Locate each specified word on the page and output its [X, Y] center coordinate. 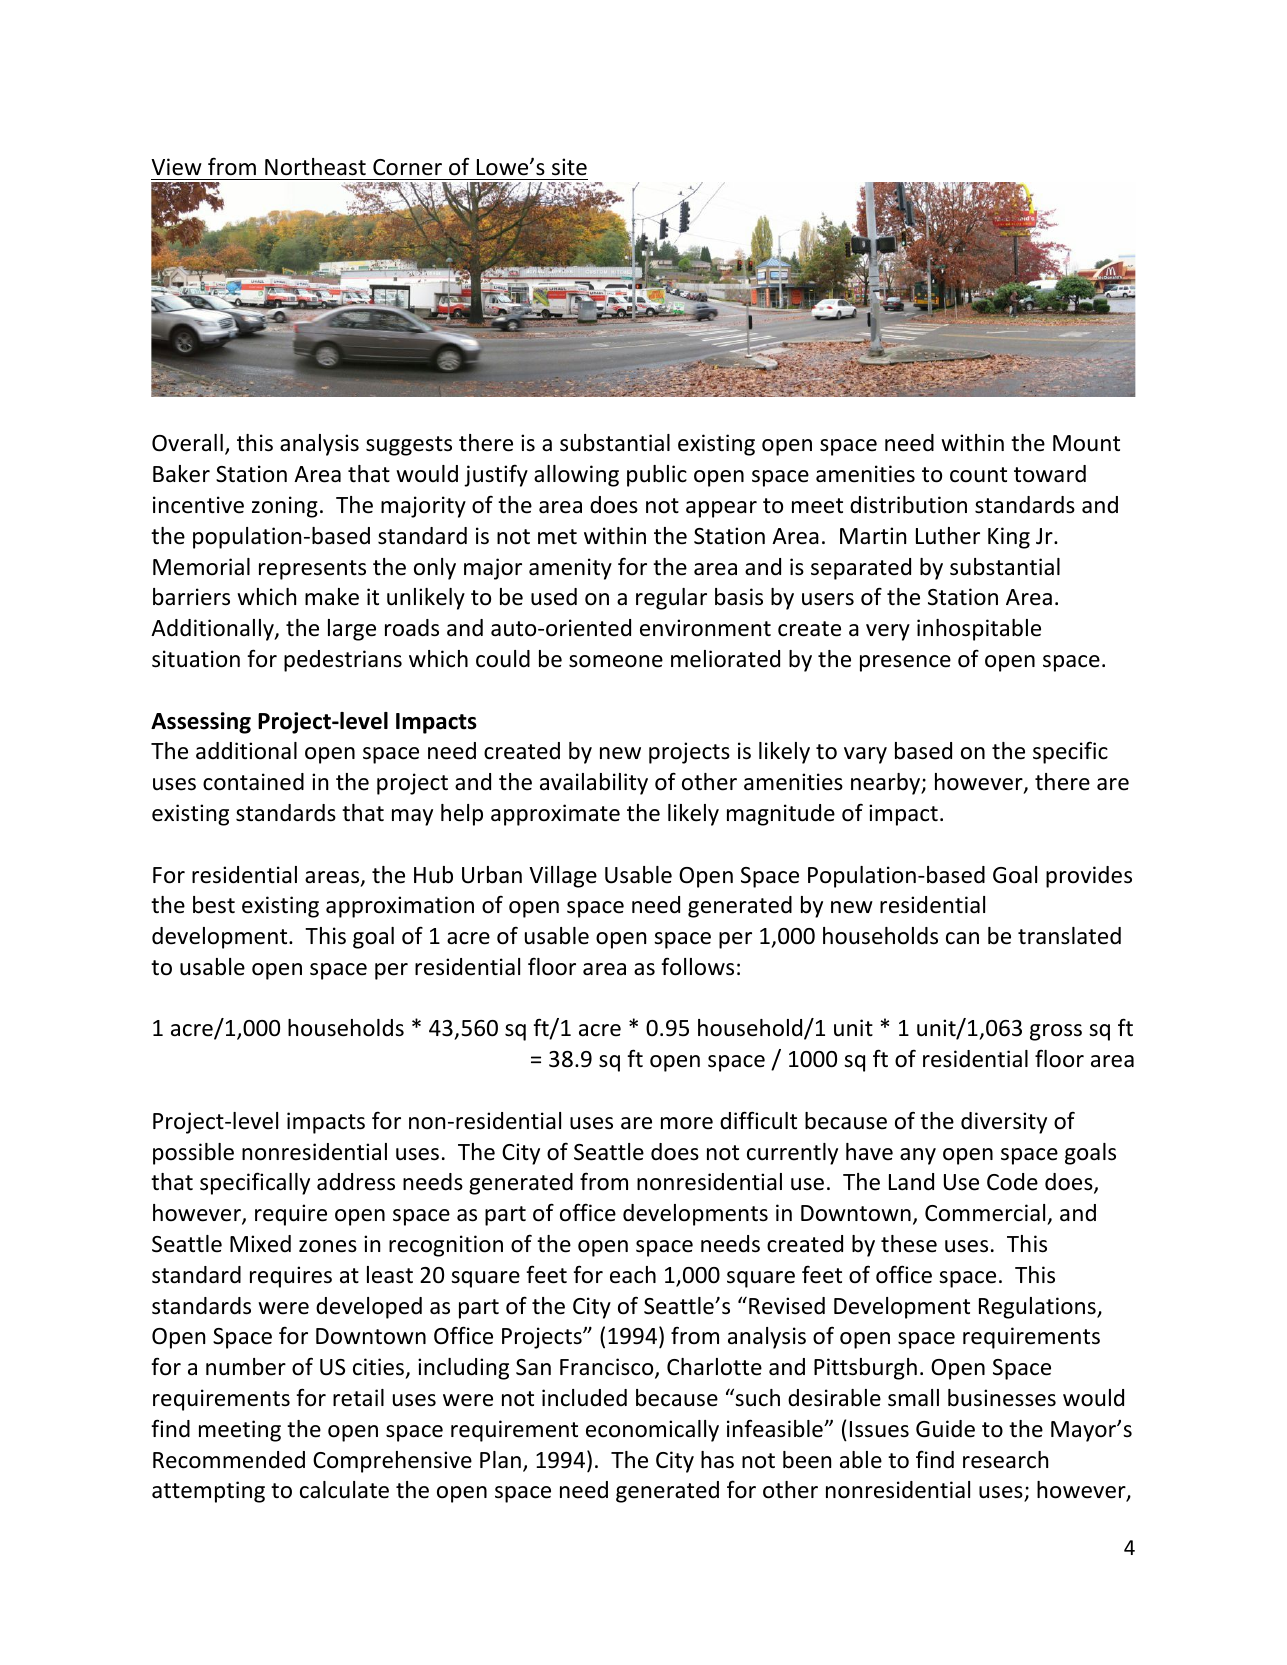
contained [253, 782]
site [569, 167]
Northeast [315, 167]
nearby [886, 784]
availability [594, 784]
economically [652, 1431]
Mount [1086, 443]
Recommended [229, 1460]
